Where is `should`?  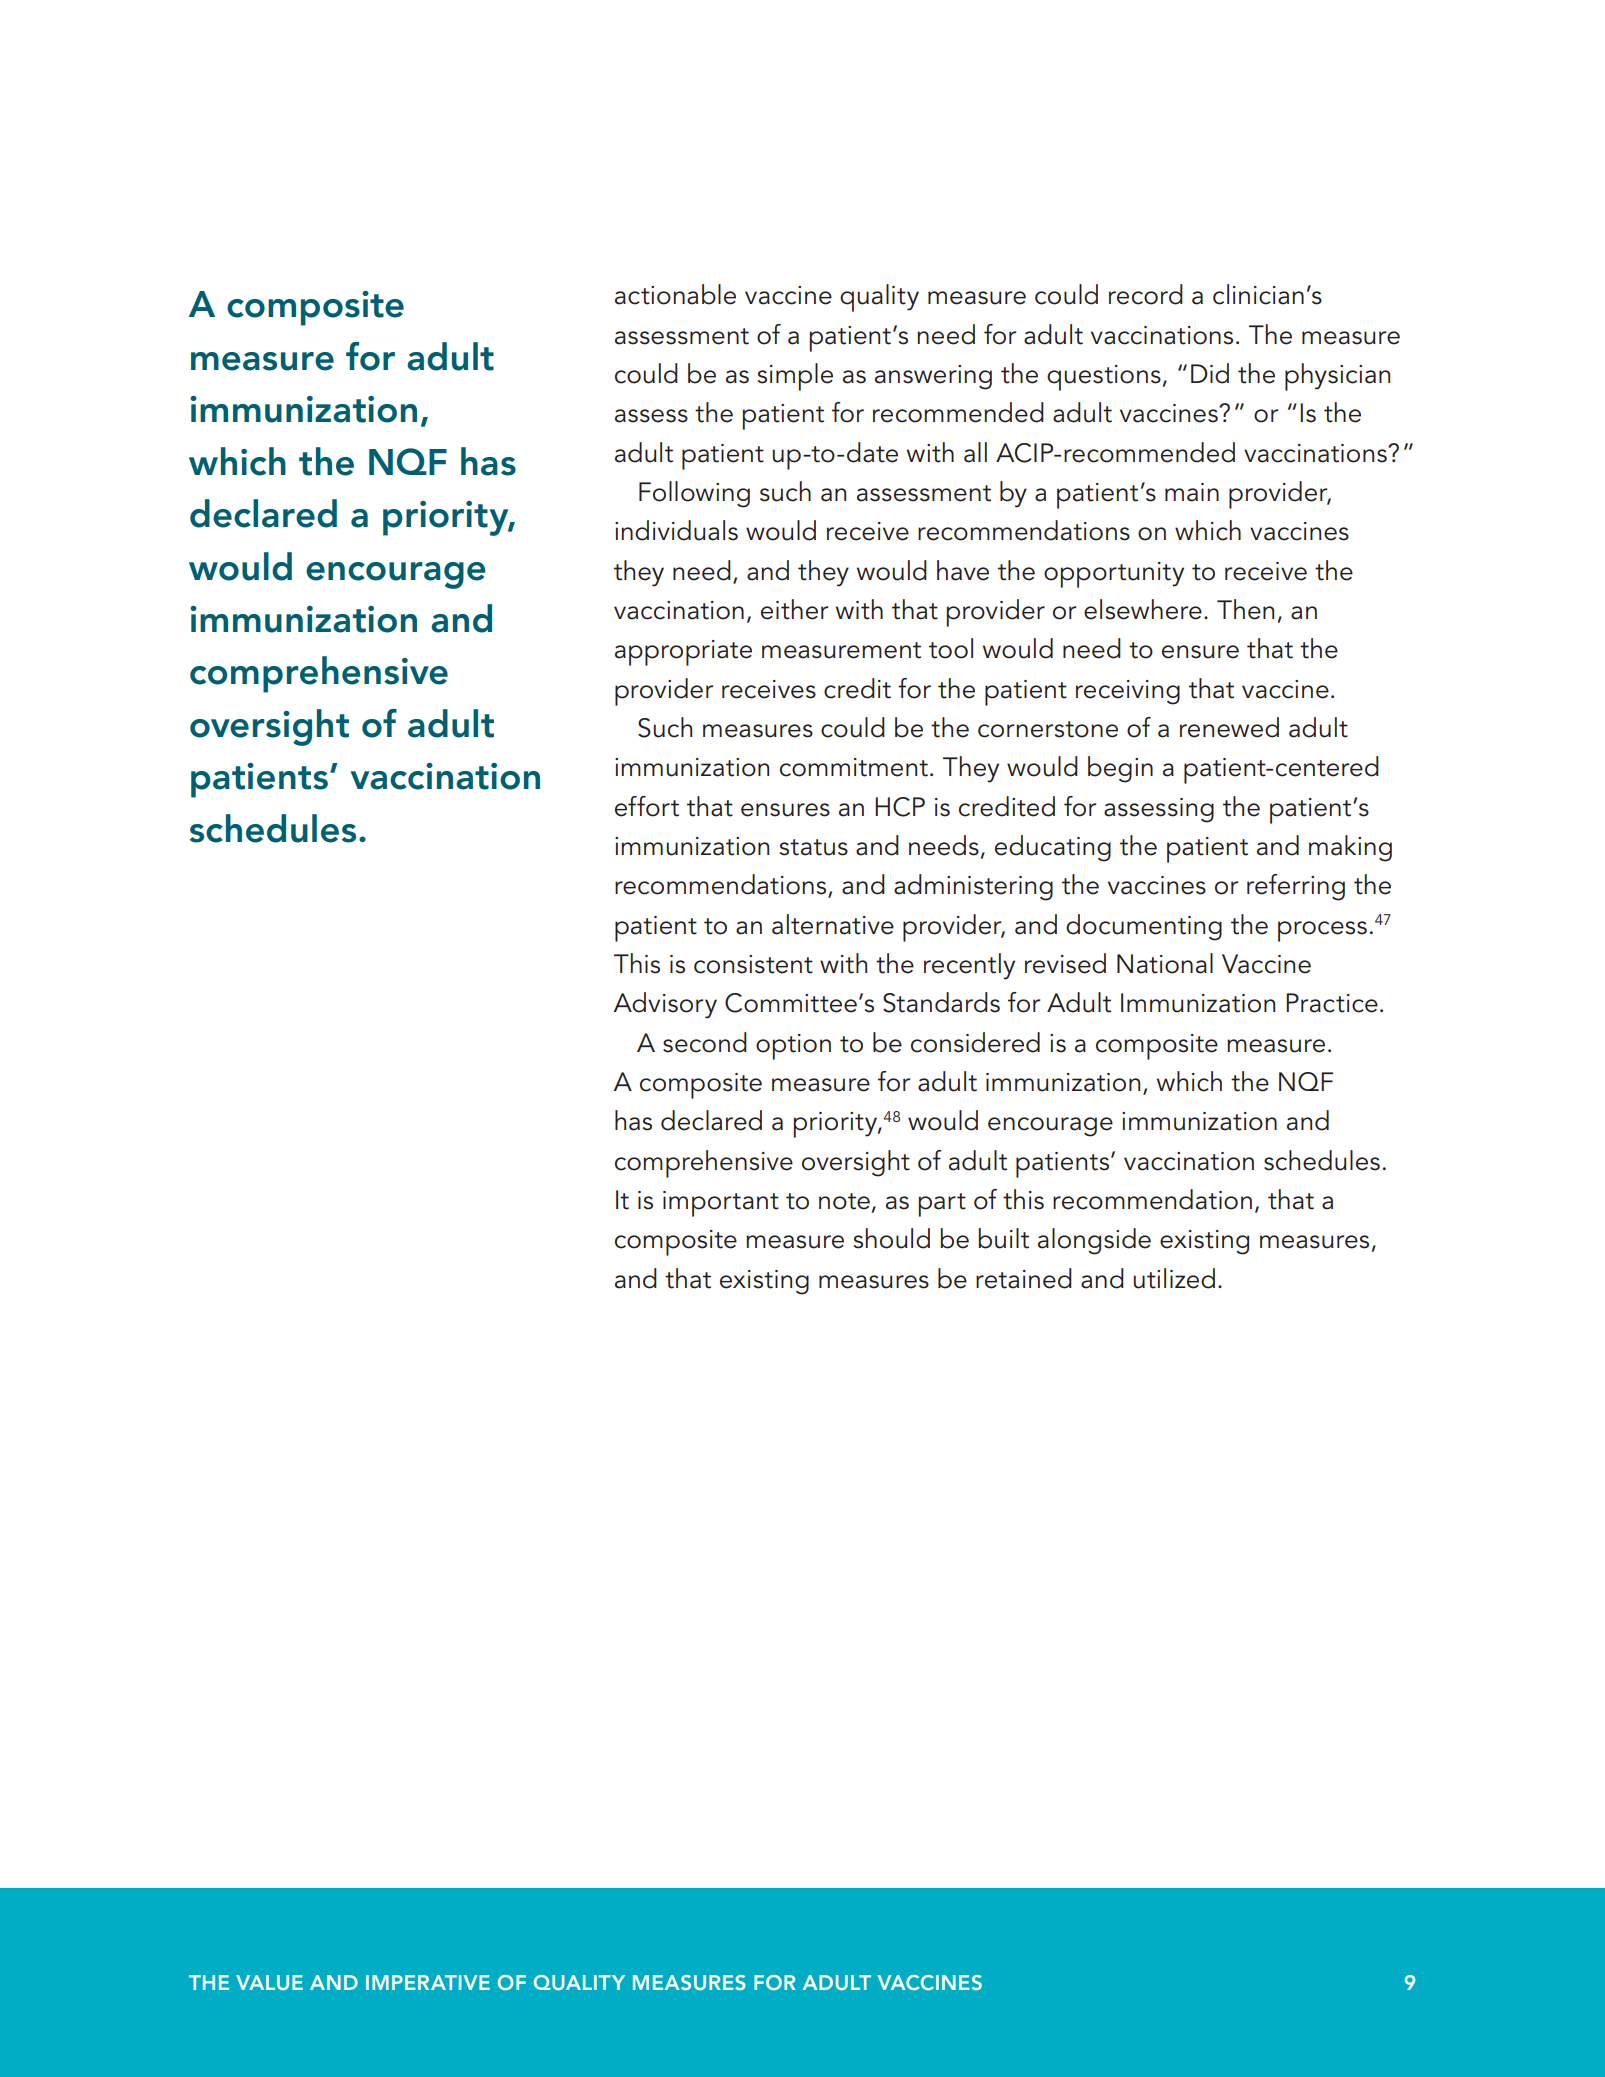 should is located at coordinates (892, 1238).
